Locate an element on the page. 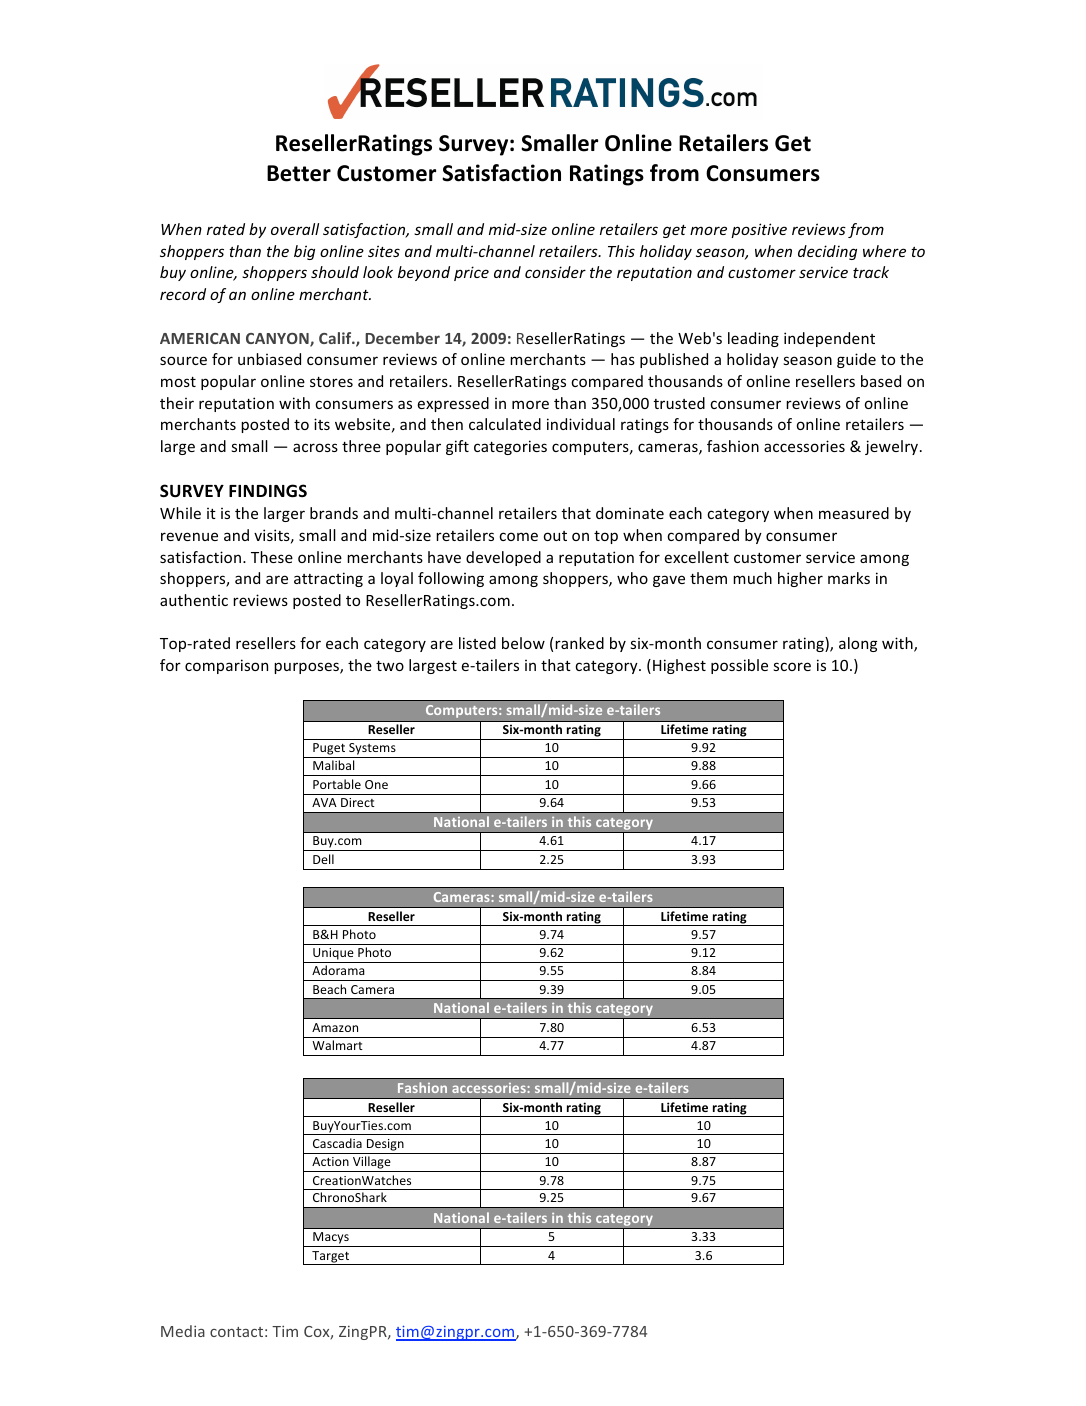  below is located at coordinates (523, 643).
